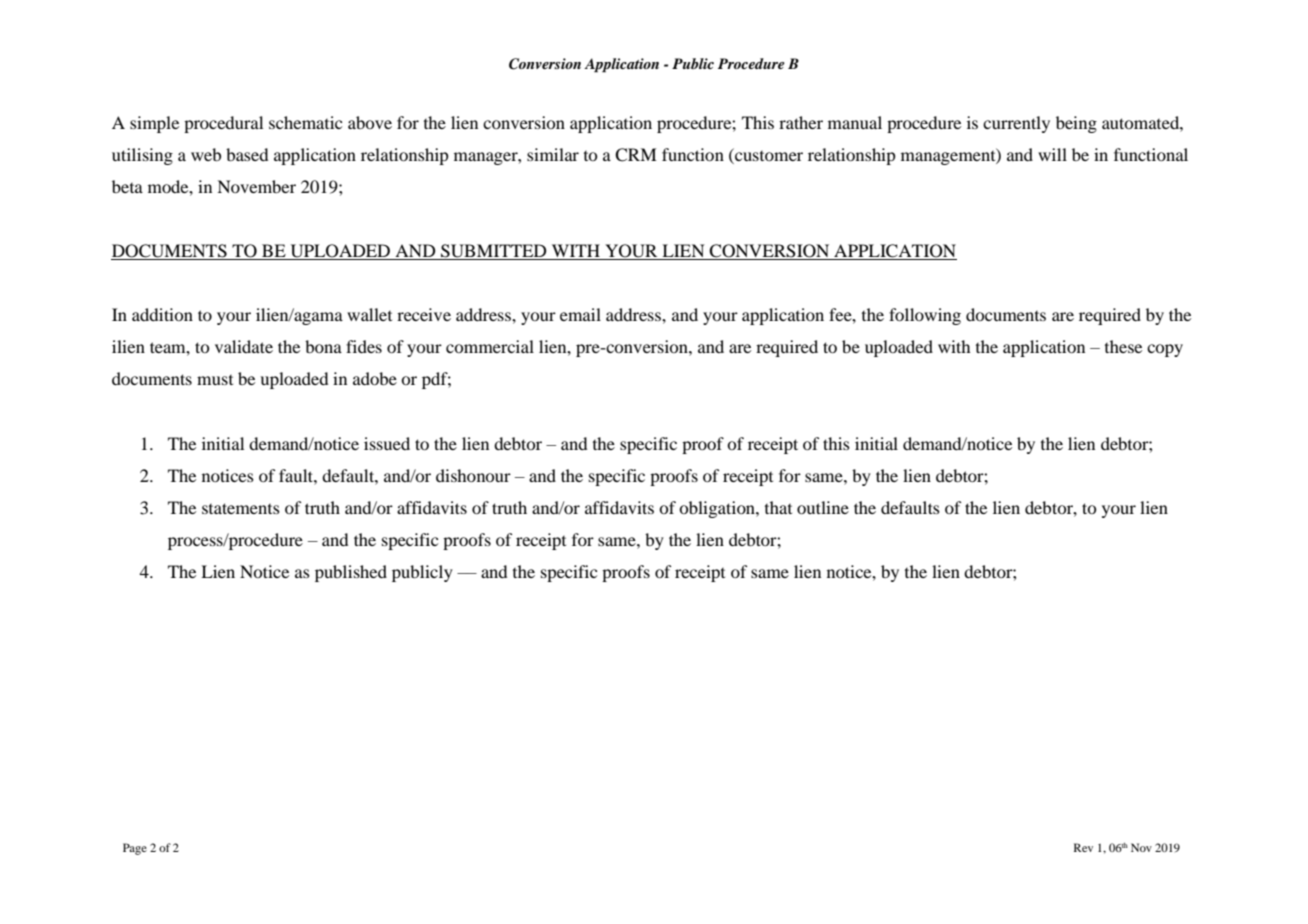 This screenshot has width=1308, height=924. What do you see at coordinates (241, 508) in the screenshot?
I see `statements` at bounding box center [241, 508].
